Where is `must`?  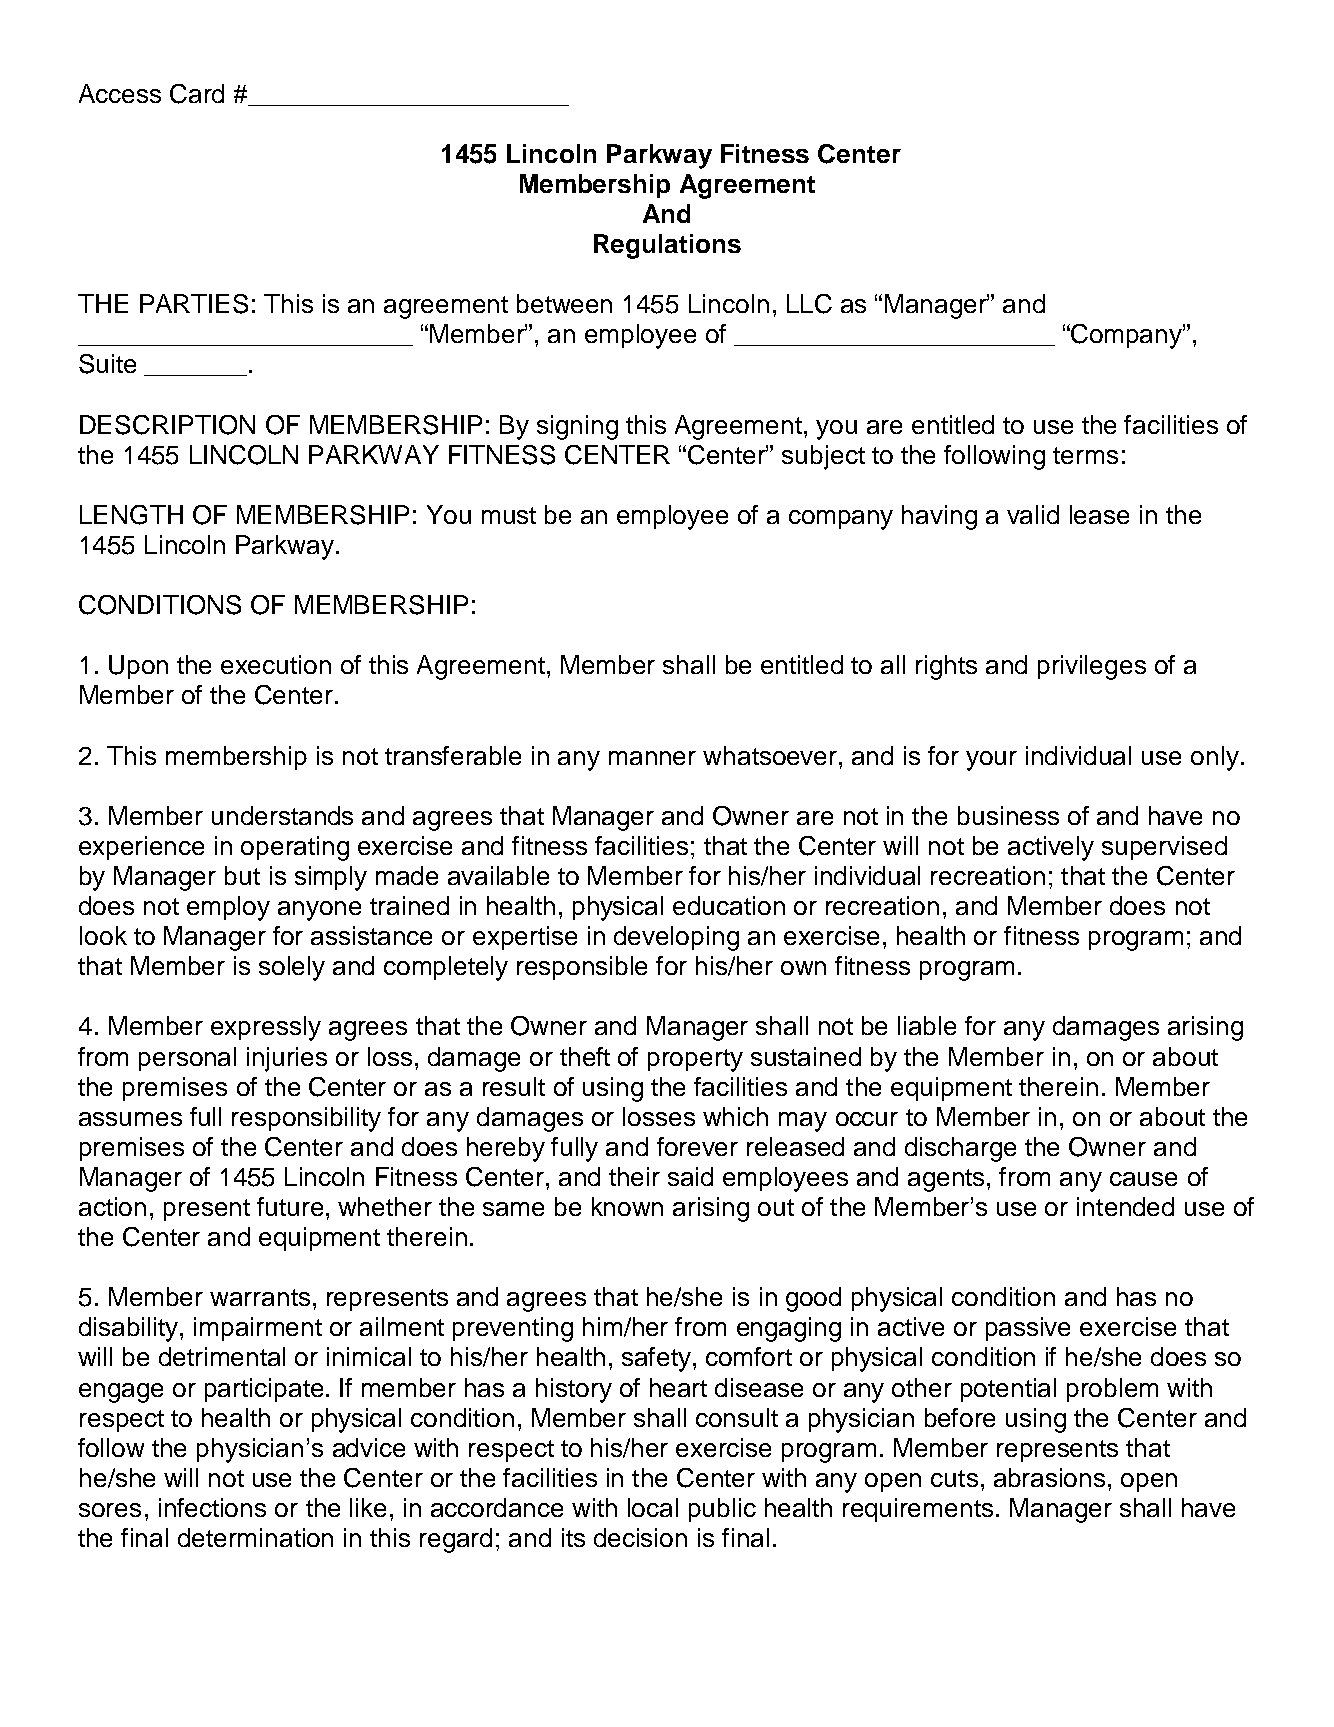 must is located at coordinates (509, 515).
